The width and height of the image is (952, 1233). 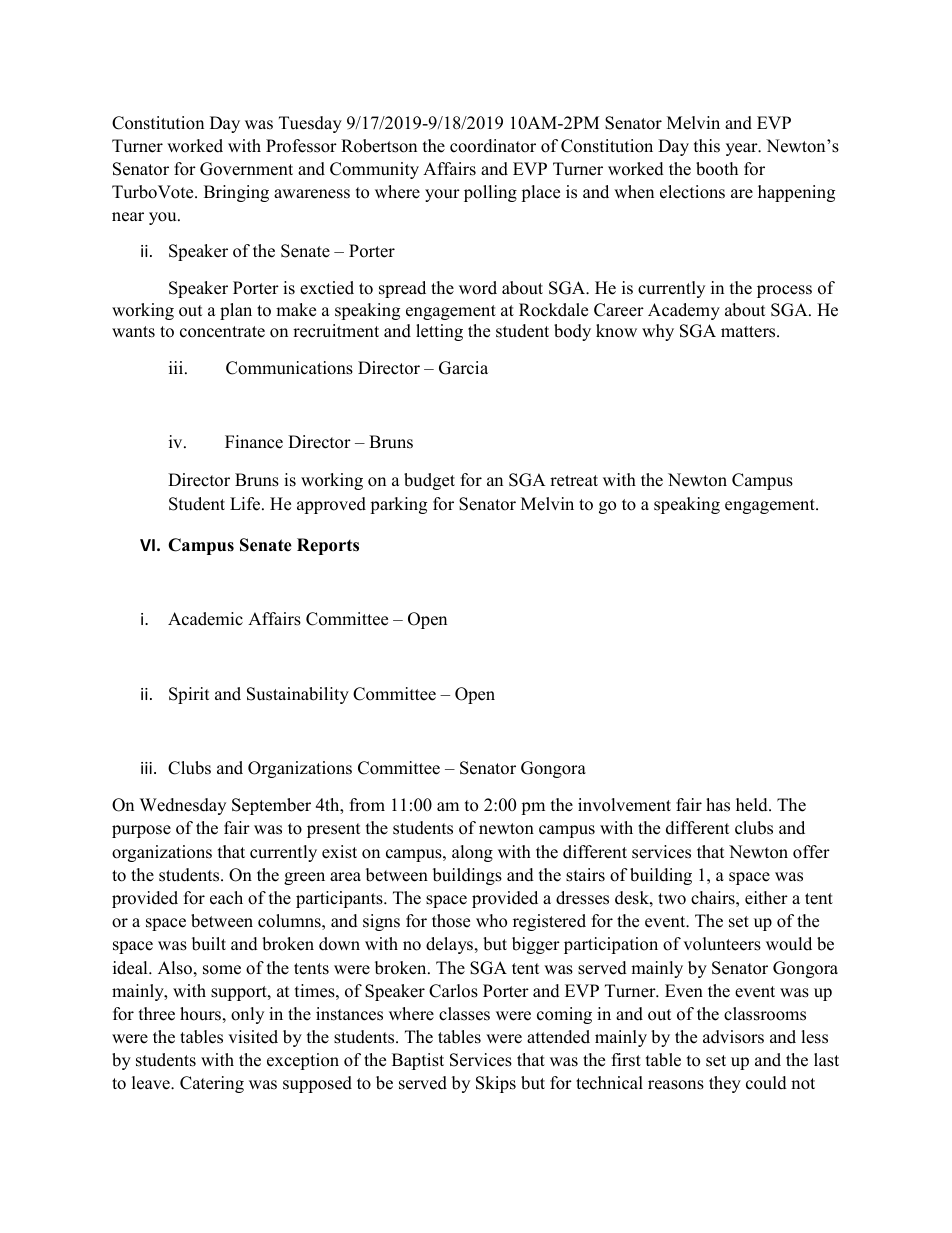 I want to click on coordinator, so click(x=493, y=146).
